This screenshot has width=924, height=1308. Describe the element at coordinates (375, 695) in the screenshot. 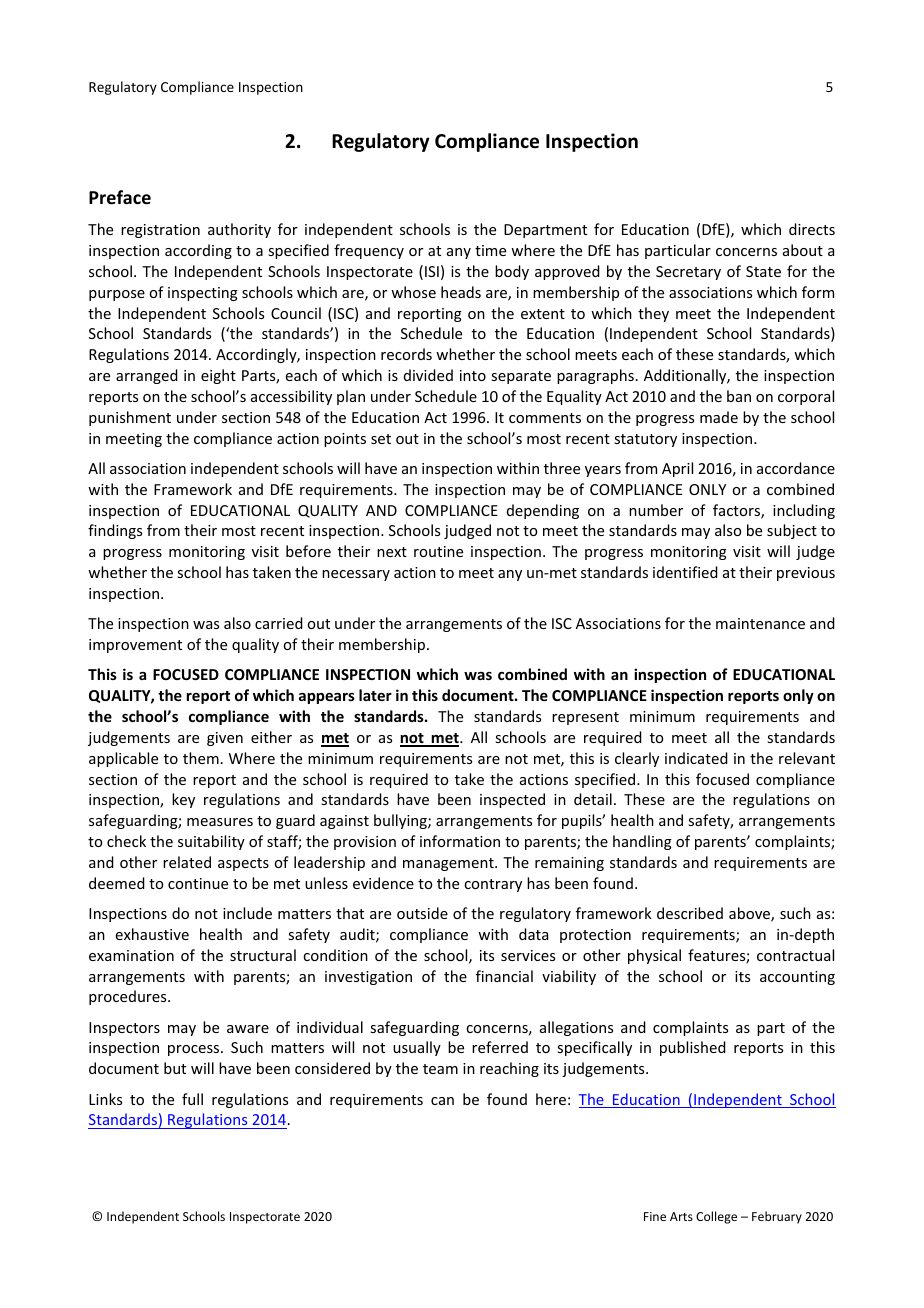

I see `later` at that location.
